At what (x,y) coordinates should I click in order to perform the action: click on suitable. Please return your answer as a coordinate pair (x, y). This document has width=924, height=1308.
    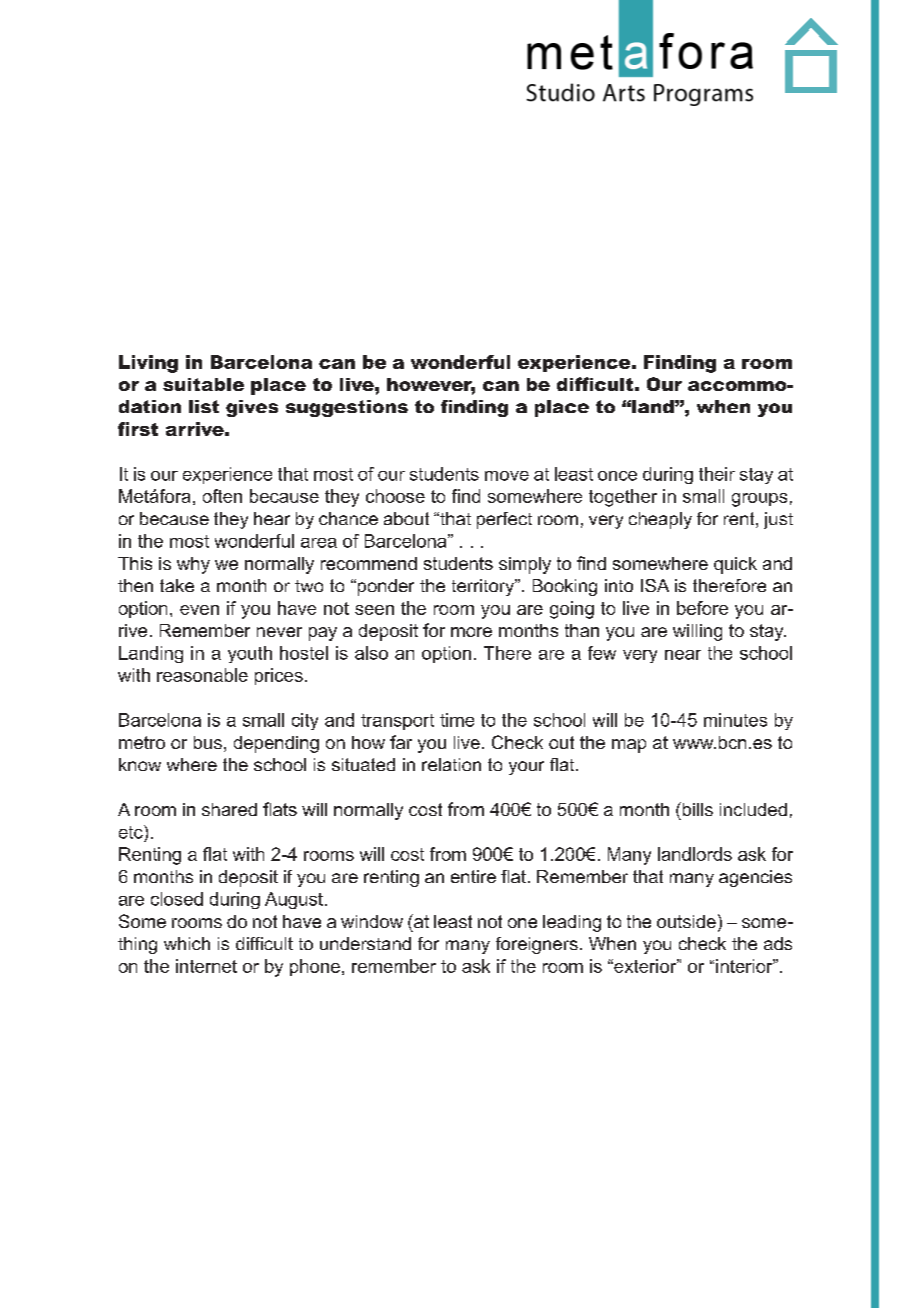
    Looking at the image, I should click on (203, 384).
